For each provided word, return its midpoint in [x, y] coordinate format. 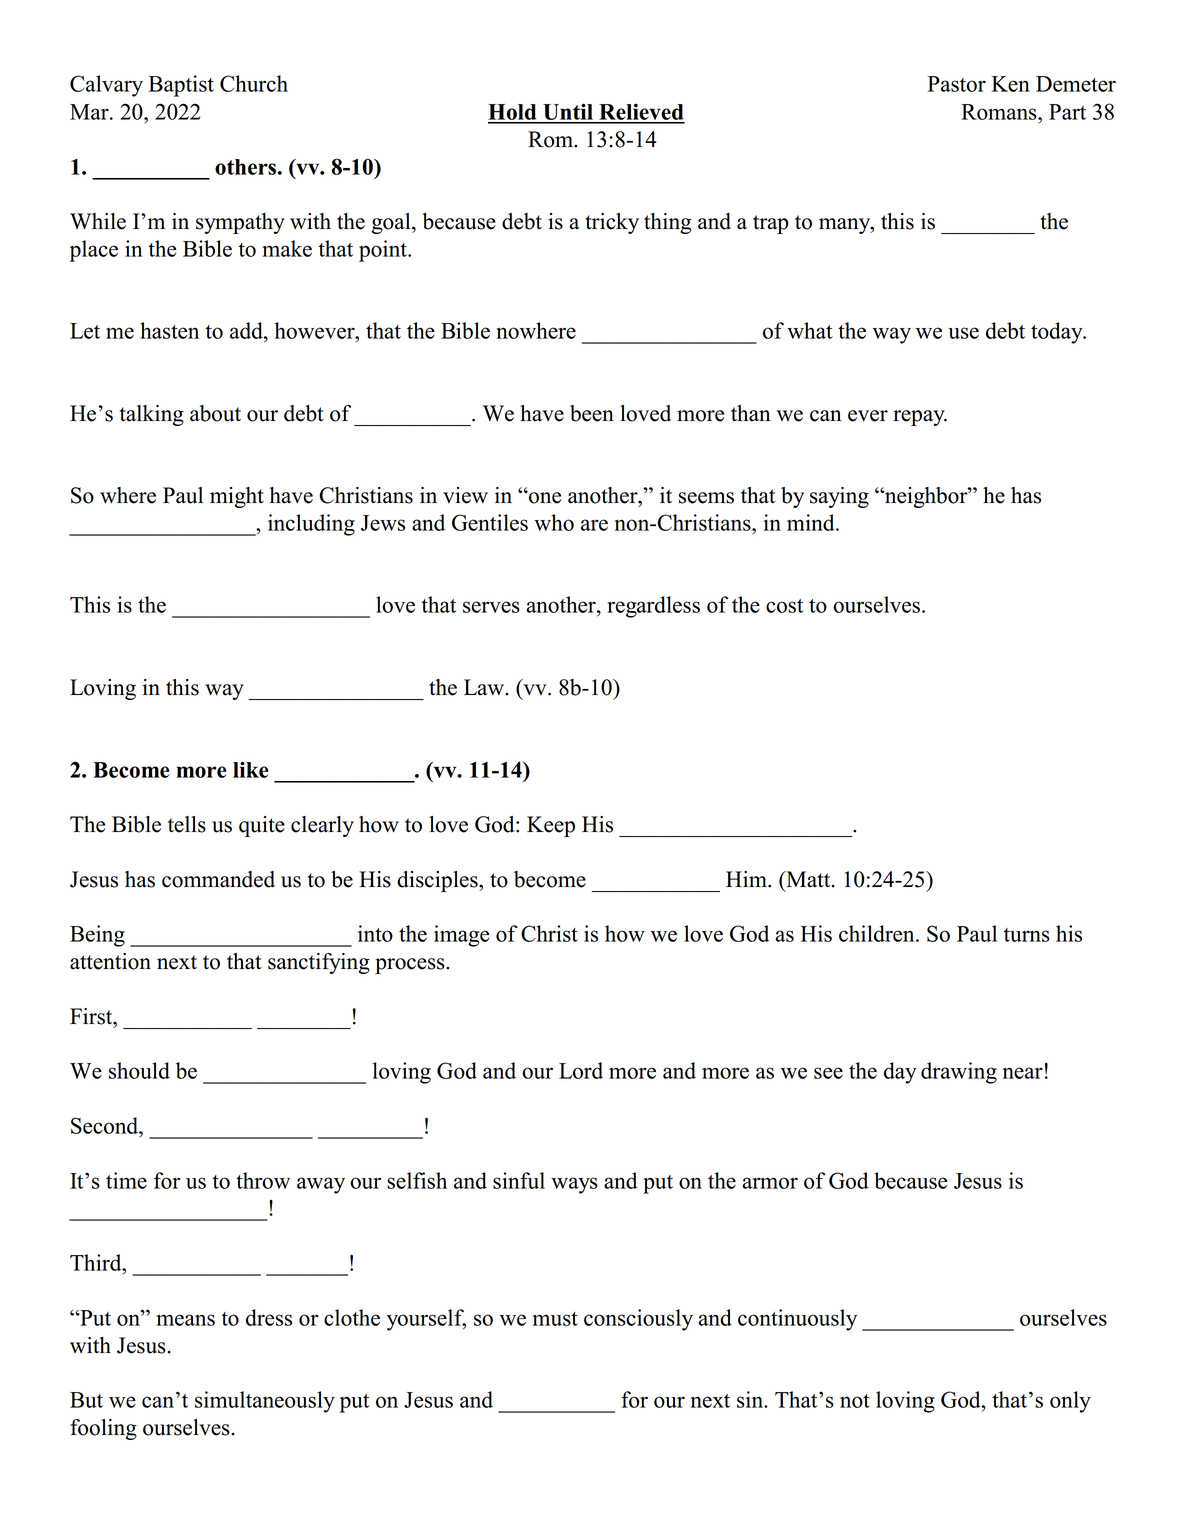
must [555, 1319]
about [215, 413]
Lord [581, 1070]
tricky [612, 223]
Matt [808, 879]
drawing [959, 1073]
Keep [551, 826]
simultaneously [265, 1402]
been [592, 413]
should [139, 1070]
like [251, 769]
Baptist [181, 86]
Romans [1000, 112]
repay [920, 418]
